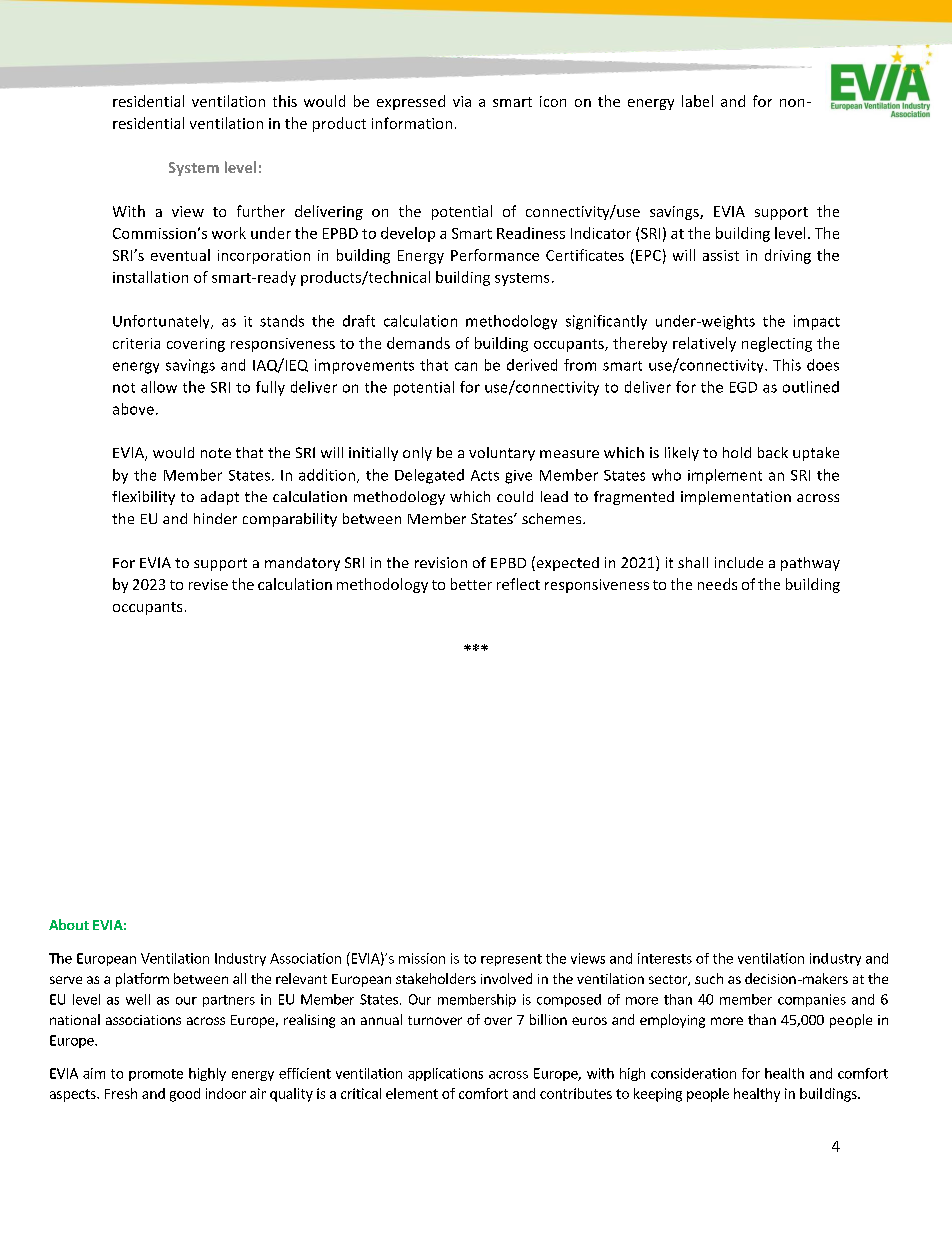  What do you see at coordinates (445, 1074) in the screenshot?
I see `applications` at bounding box center [445, 1074].
